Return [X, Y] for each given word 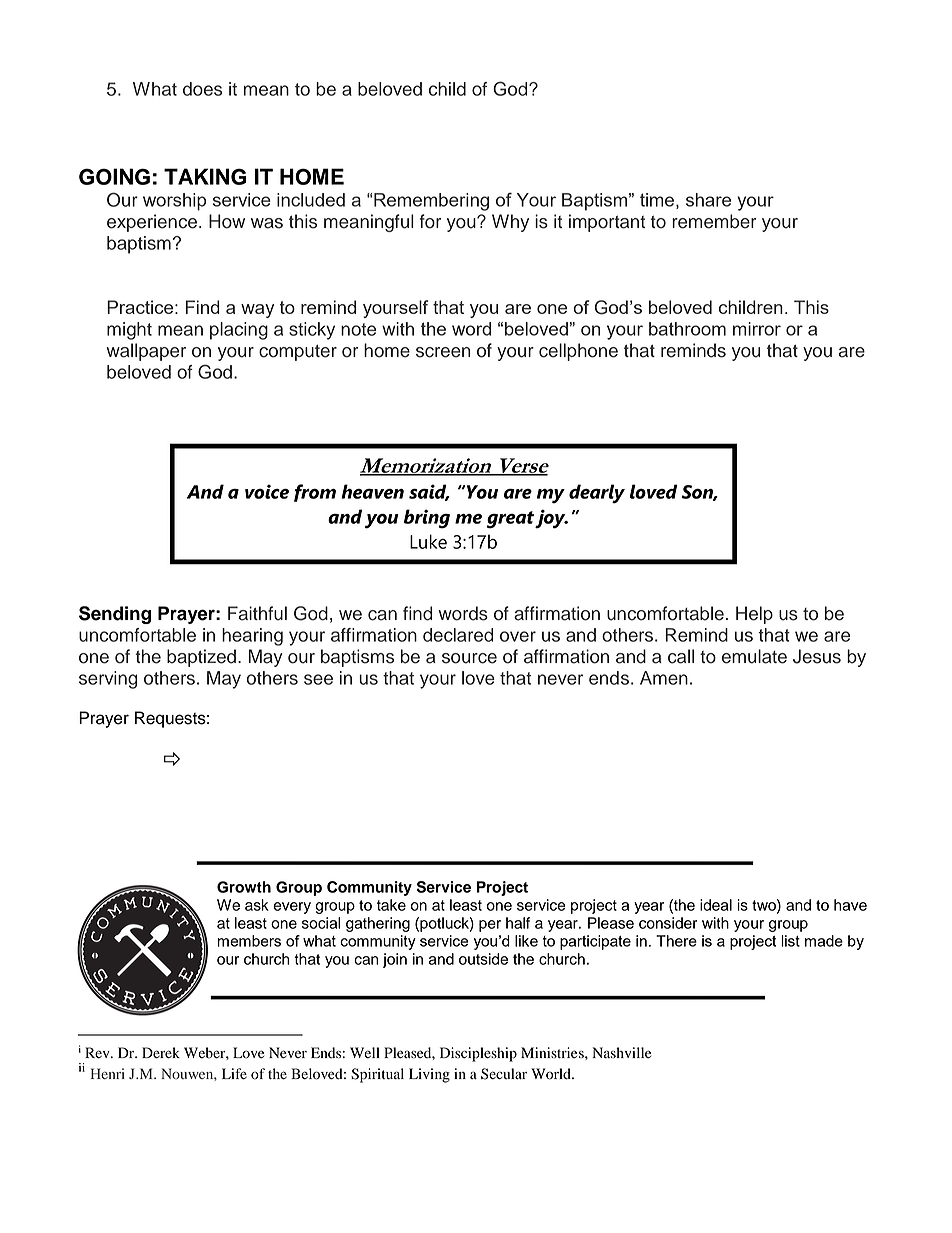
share [708, 200]
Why [510, 223]
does [202, 89]
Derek [161, 1053]
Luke [428, 541]
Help [754, 615]
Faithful [257, 613]
